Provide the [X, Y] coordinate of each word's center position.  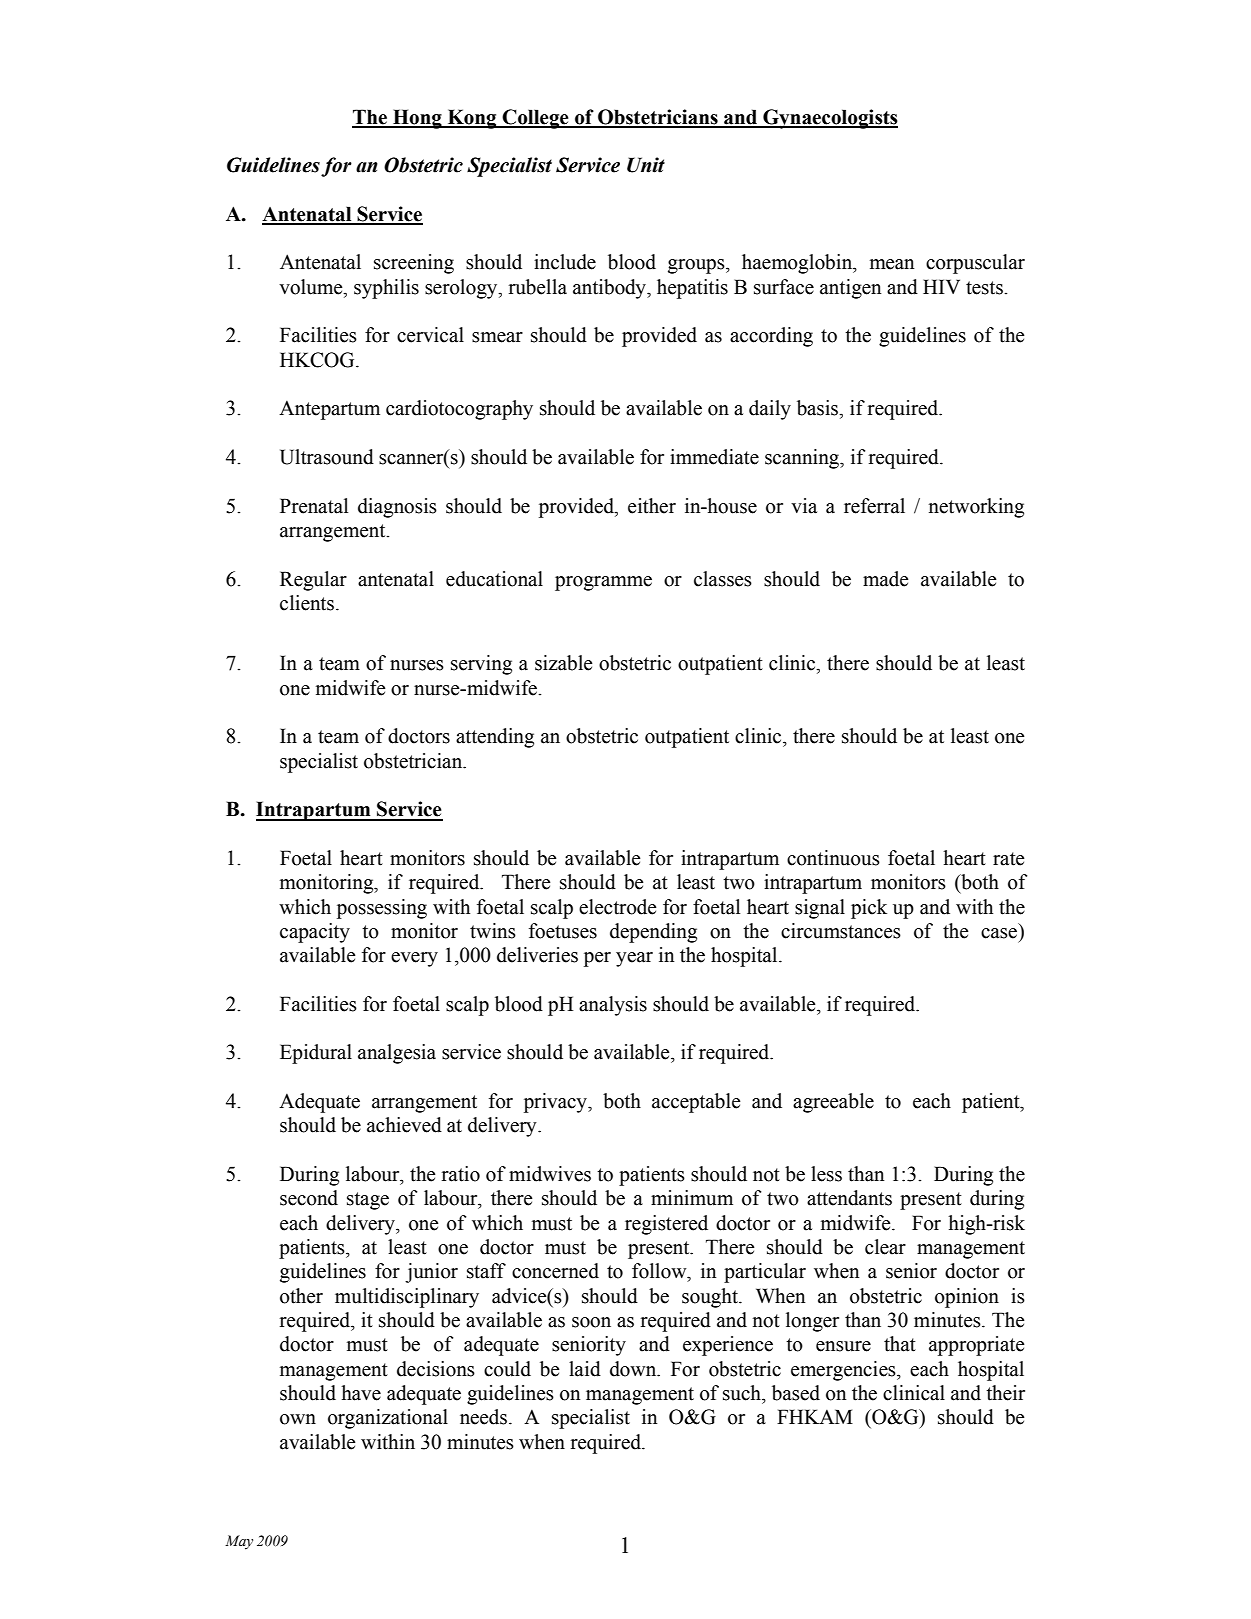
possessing [382, 909]
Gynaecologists [829, 119]
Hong [417, 119]
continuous [833, 858]
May [239, 1542]
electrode [618, 907]
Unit [646, 165]
